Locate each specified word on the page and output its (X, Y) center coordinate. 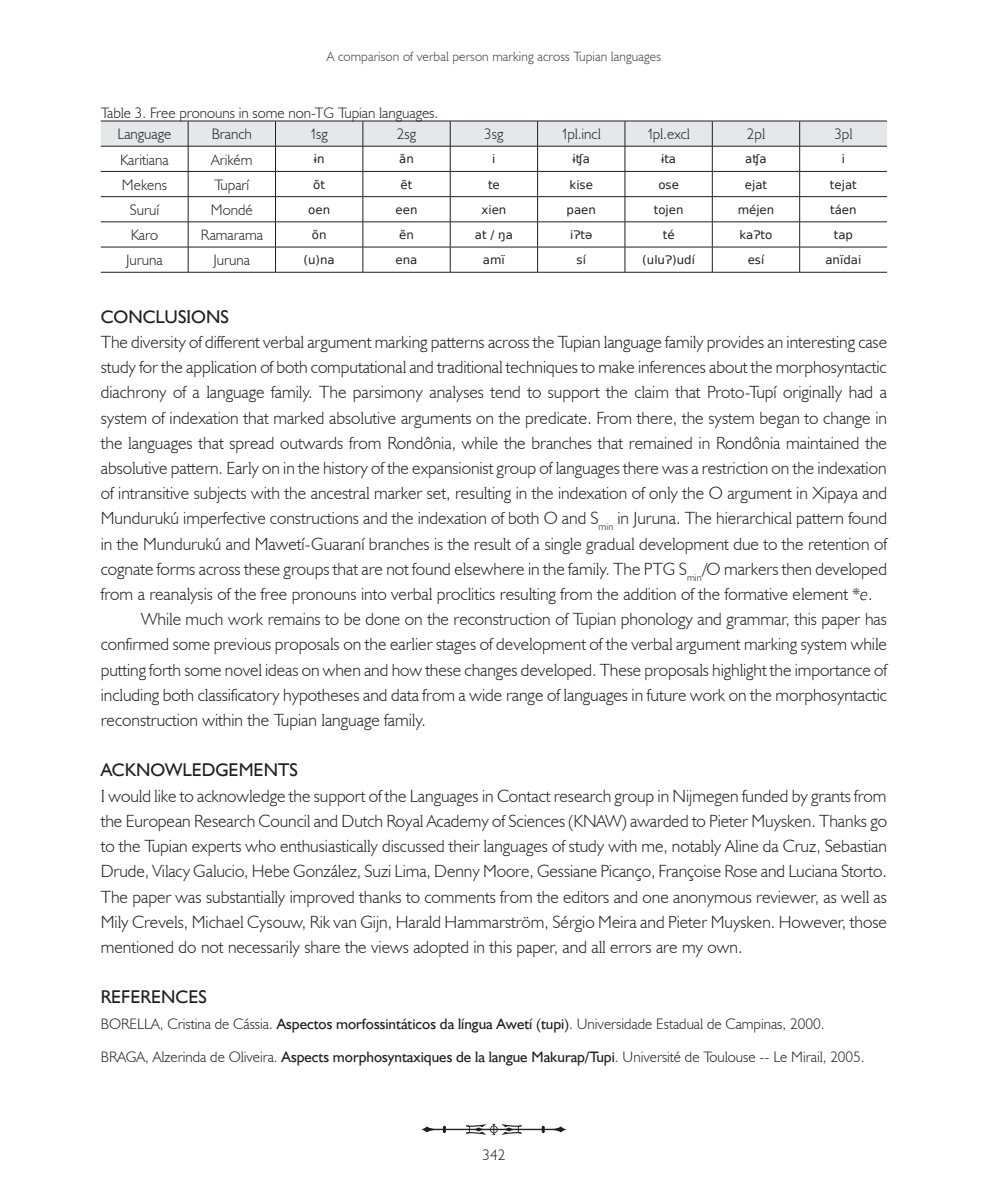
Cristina (189, 1023)
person (470, 59)
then (796, 569)
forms (175, 569)
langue (508, 1058)
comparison (368, 58)
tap (843, 236)
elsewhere (489, 569)
